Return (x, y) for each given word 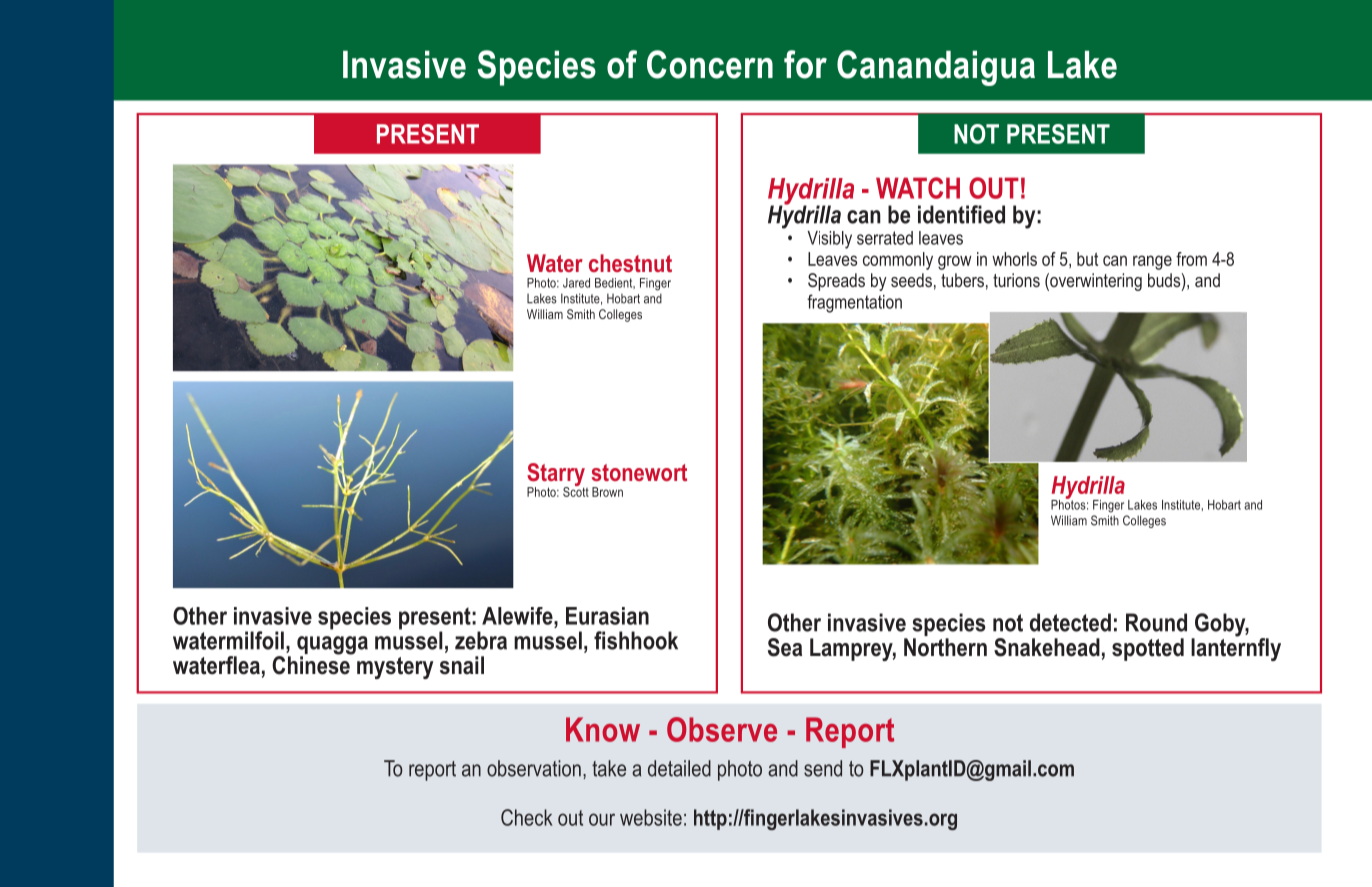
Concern (710, 64)
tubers (962, 280)
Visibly (829, 240)
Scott (576, 490)
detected (1070, 622)
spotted (1148, 649)
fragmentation (854, 303)
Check (526, 817)
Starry (557, 476)
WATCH (918, 188)
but (1087, 259)
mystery (395, 668)
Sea (785, 647)
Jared (576, 283)
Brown (607, 492)
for (805, 64)
